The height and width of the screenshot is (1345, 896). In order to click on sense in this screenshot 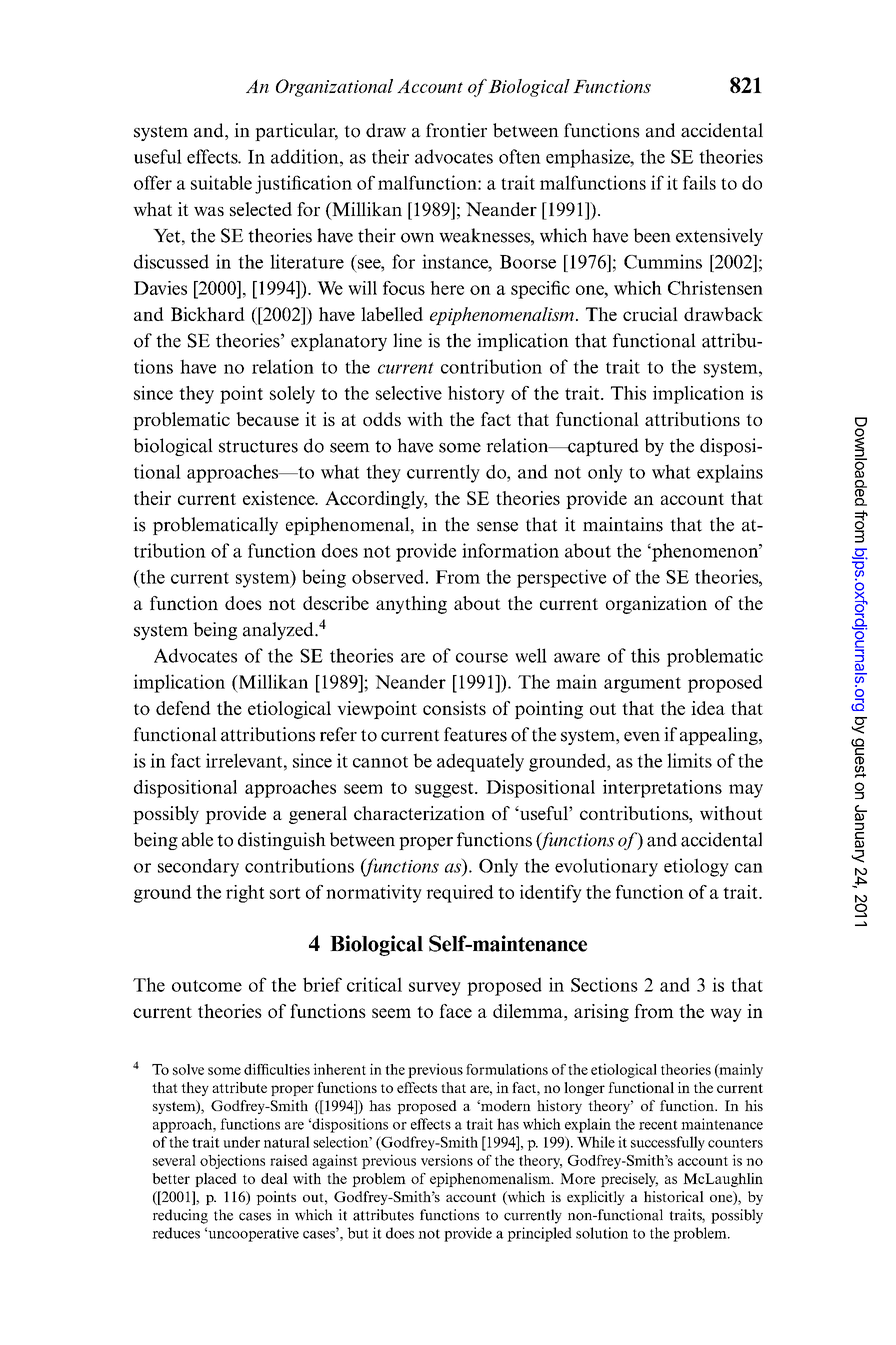, I will do `click(497, 527)`.
